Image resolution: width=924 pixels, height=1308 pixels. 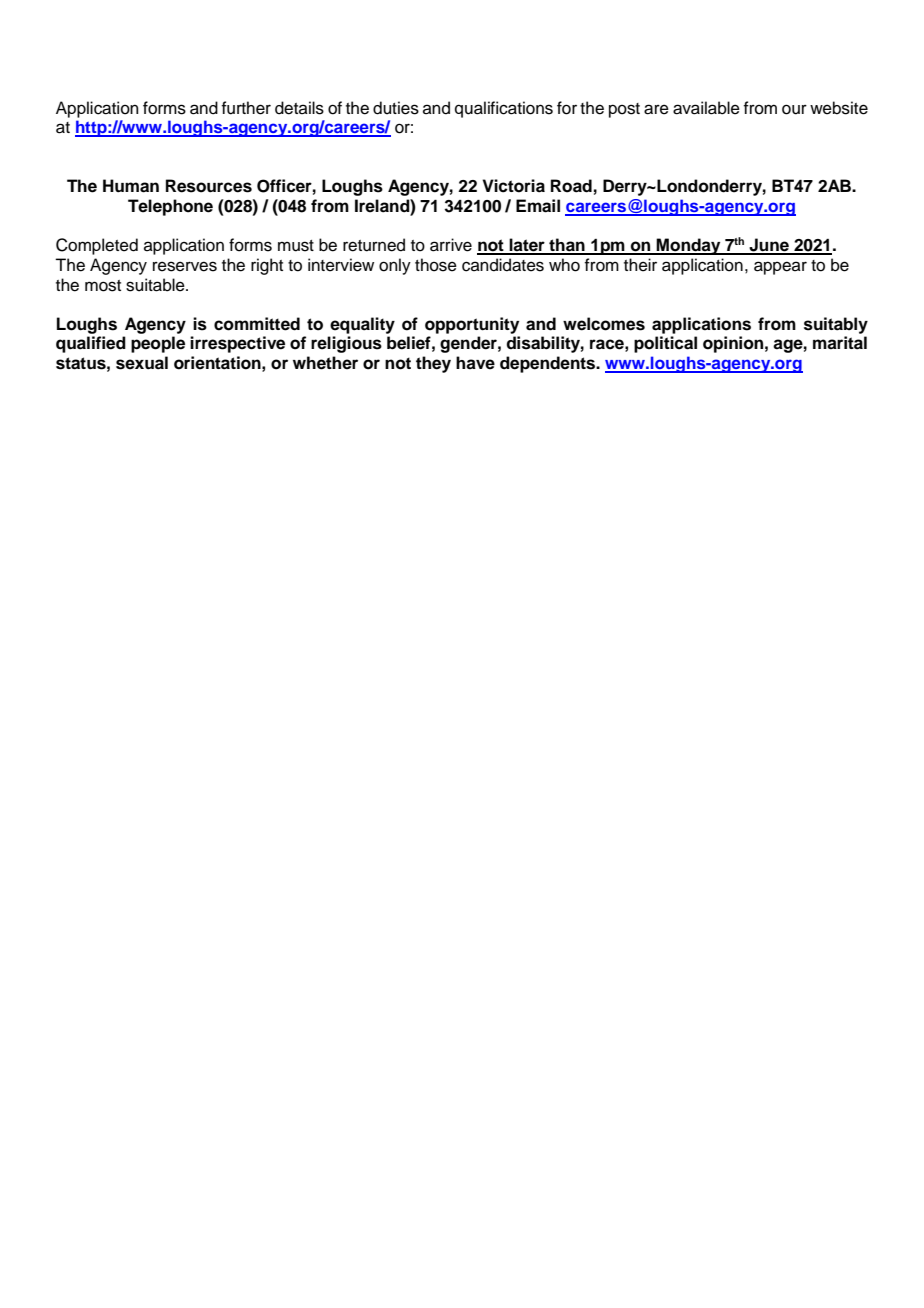 What do you see at coordinates (142, 363) in the page?
I see `sexual` at bounding box center [142, 363].
